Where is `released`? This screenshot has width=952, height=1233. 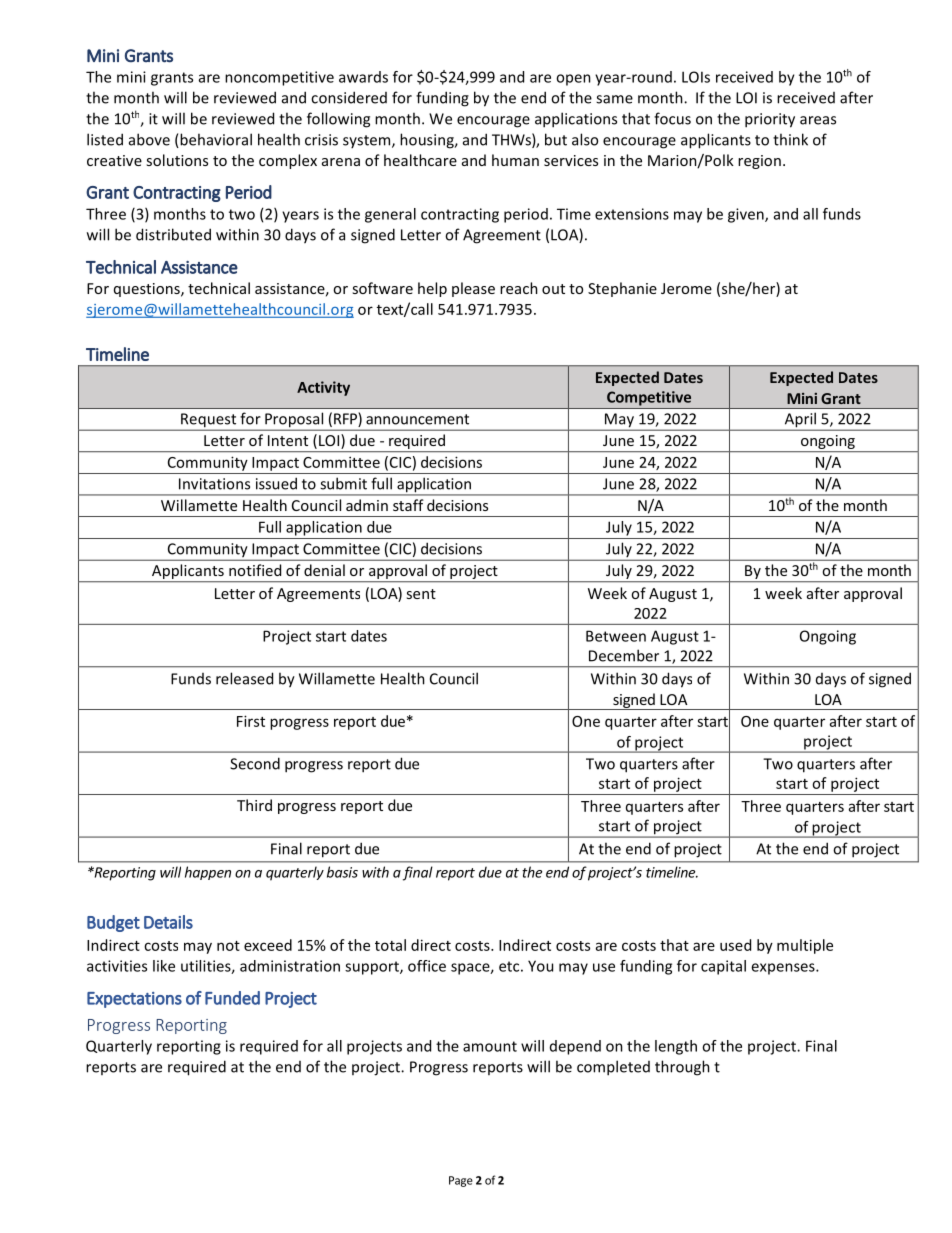
released is located at coordinates (244, 678).
